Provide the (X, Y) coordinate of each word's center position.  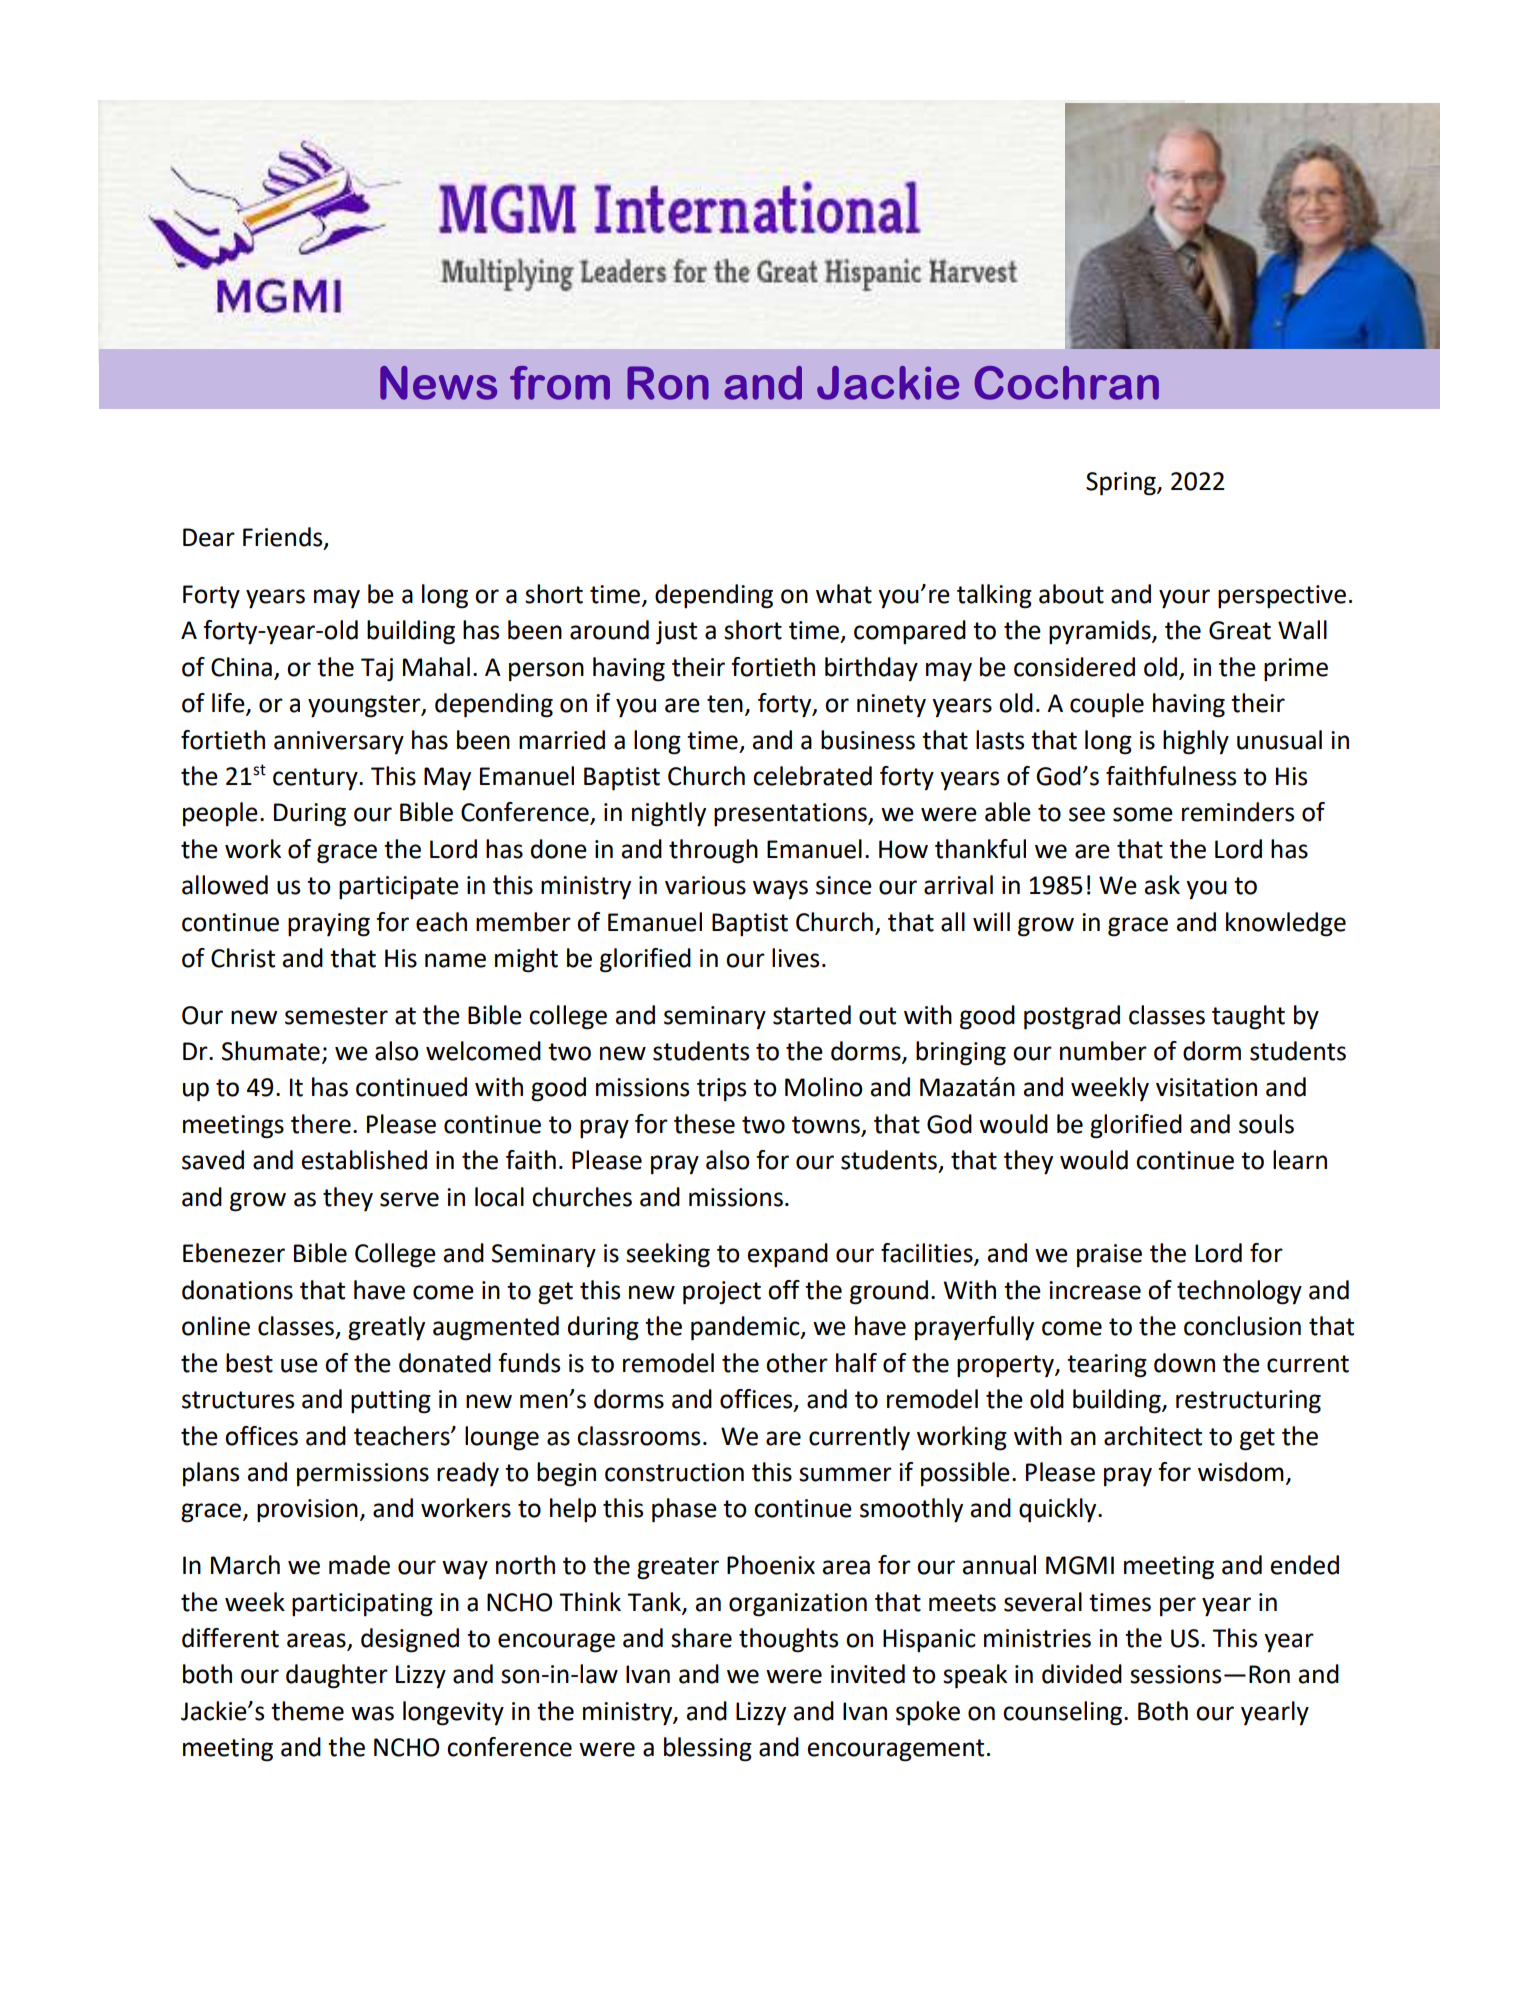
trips (721, 1090)
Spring (1122, 484)
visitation (1206, 1087)
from (560, 383)
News (438, 383)
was (372, 1713)
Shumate (271, 1051)
